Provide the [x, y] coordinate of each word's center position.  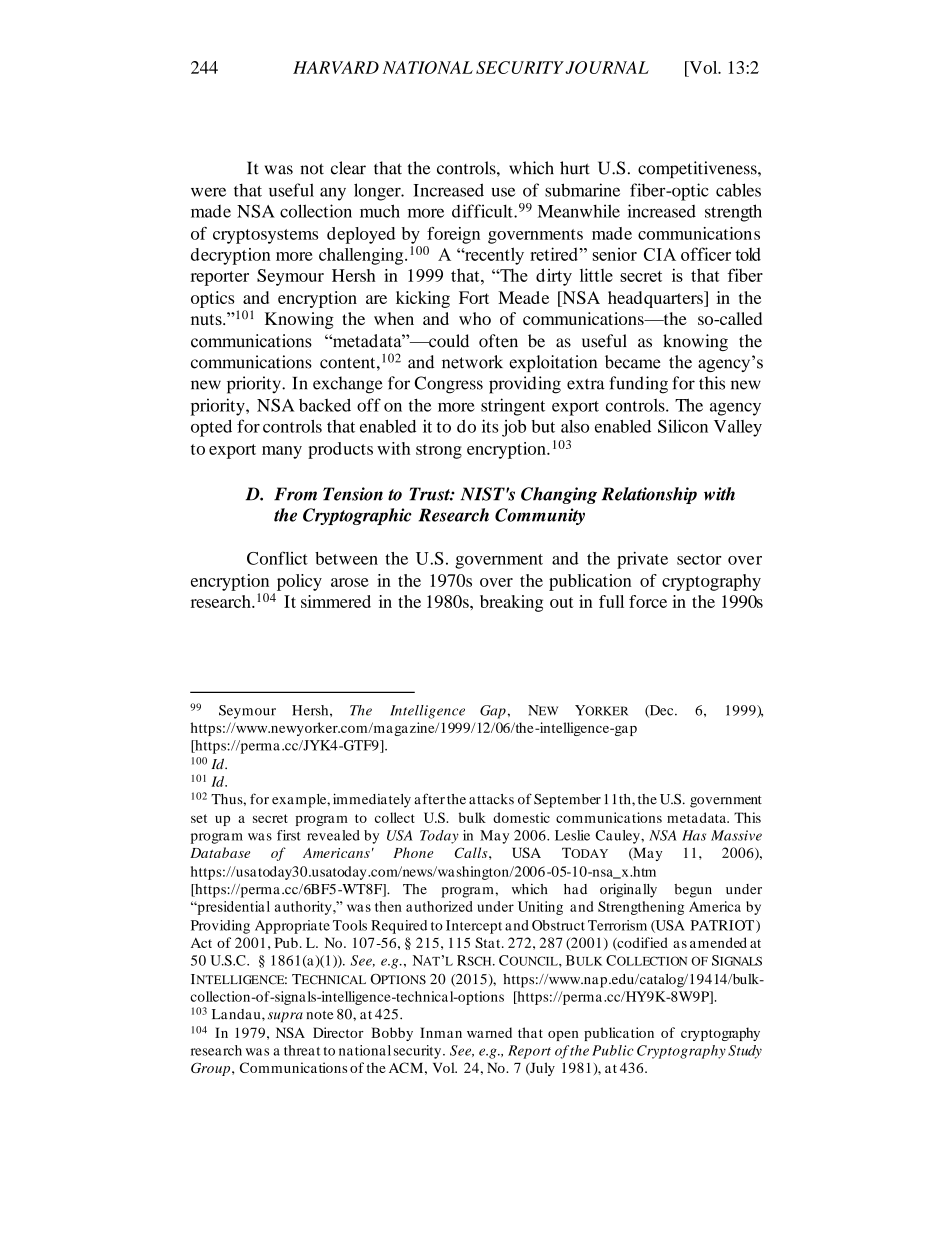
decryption [231, 256]
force [648, 601]
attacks [491, 799]
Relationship [649, 495]
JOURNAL [607, 67]
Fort [474, 297]
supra [285, 1017]
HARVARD [336, 67]
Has [694, 835]
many [282, 452]
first [289, 835]
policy [299, 582]
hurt [575, 168]
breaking [511, 603]
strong [439, 451]
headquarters [656, 299]
